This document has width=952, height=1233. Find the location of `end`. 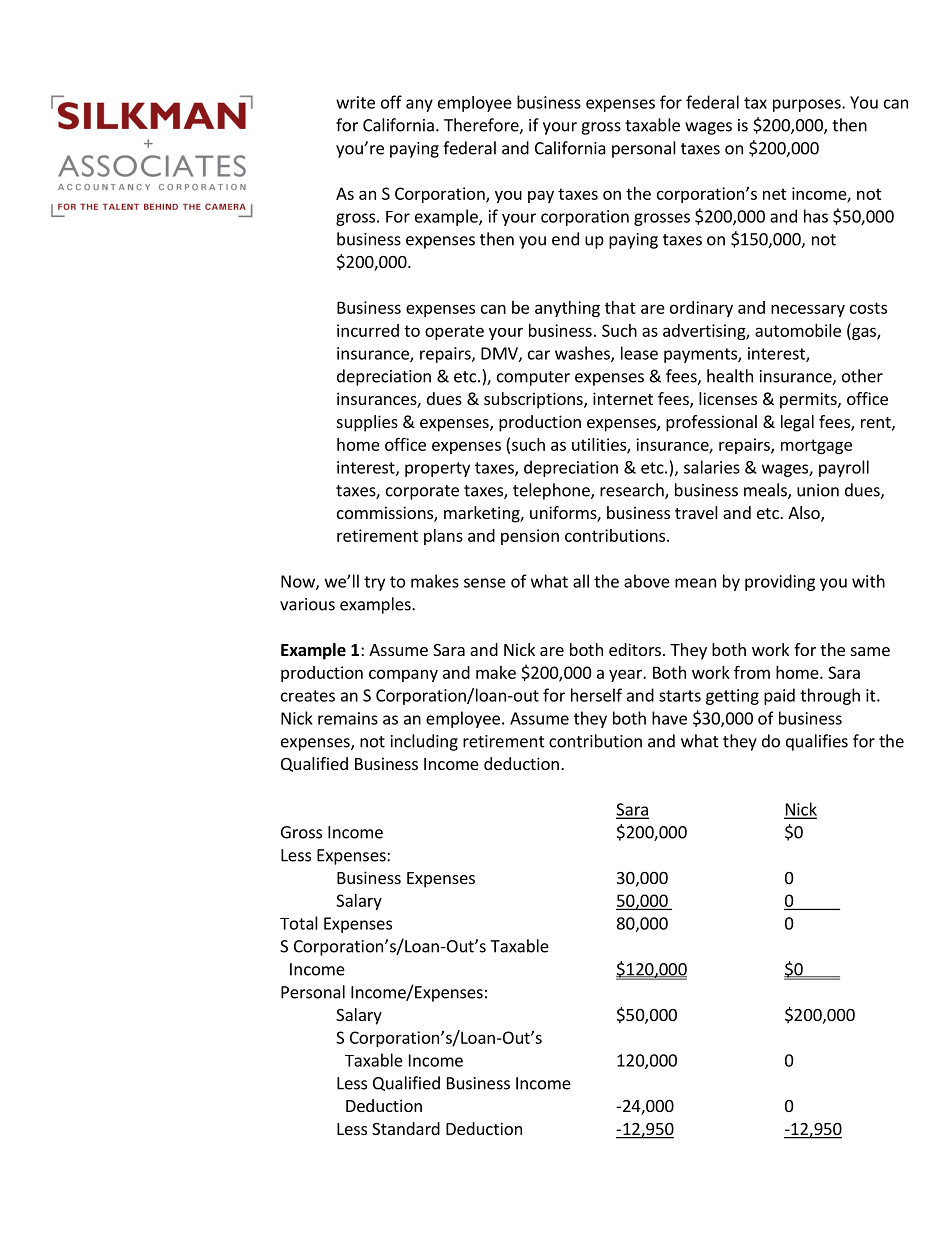

end is located at coordinates (565, 239).
